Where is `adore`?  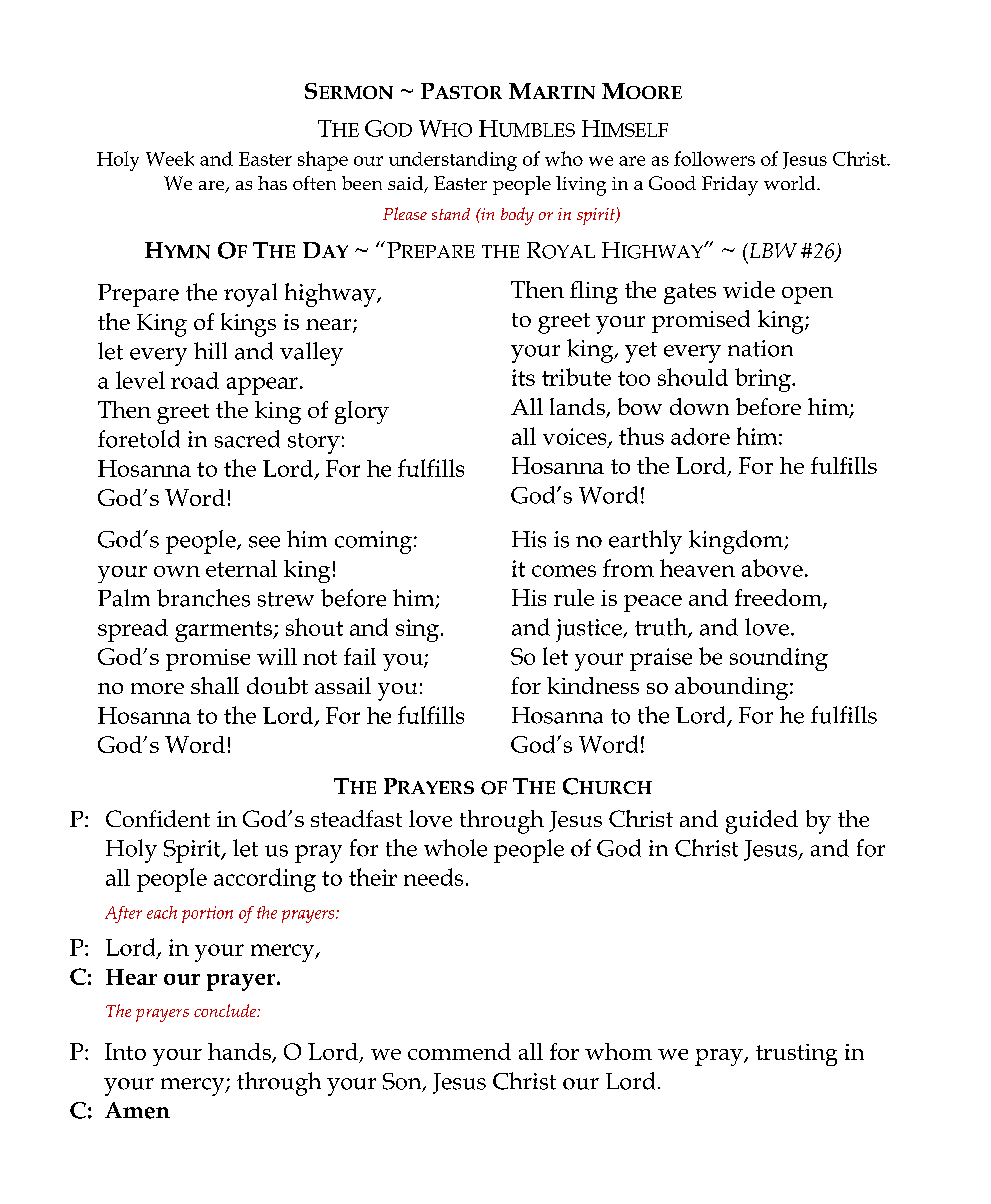
adore is located at coordinates (700, 436).
